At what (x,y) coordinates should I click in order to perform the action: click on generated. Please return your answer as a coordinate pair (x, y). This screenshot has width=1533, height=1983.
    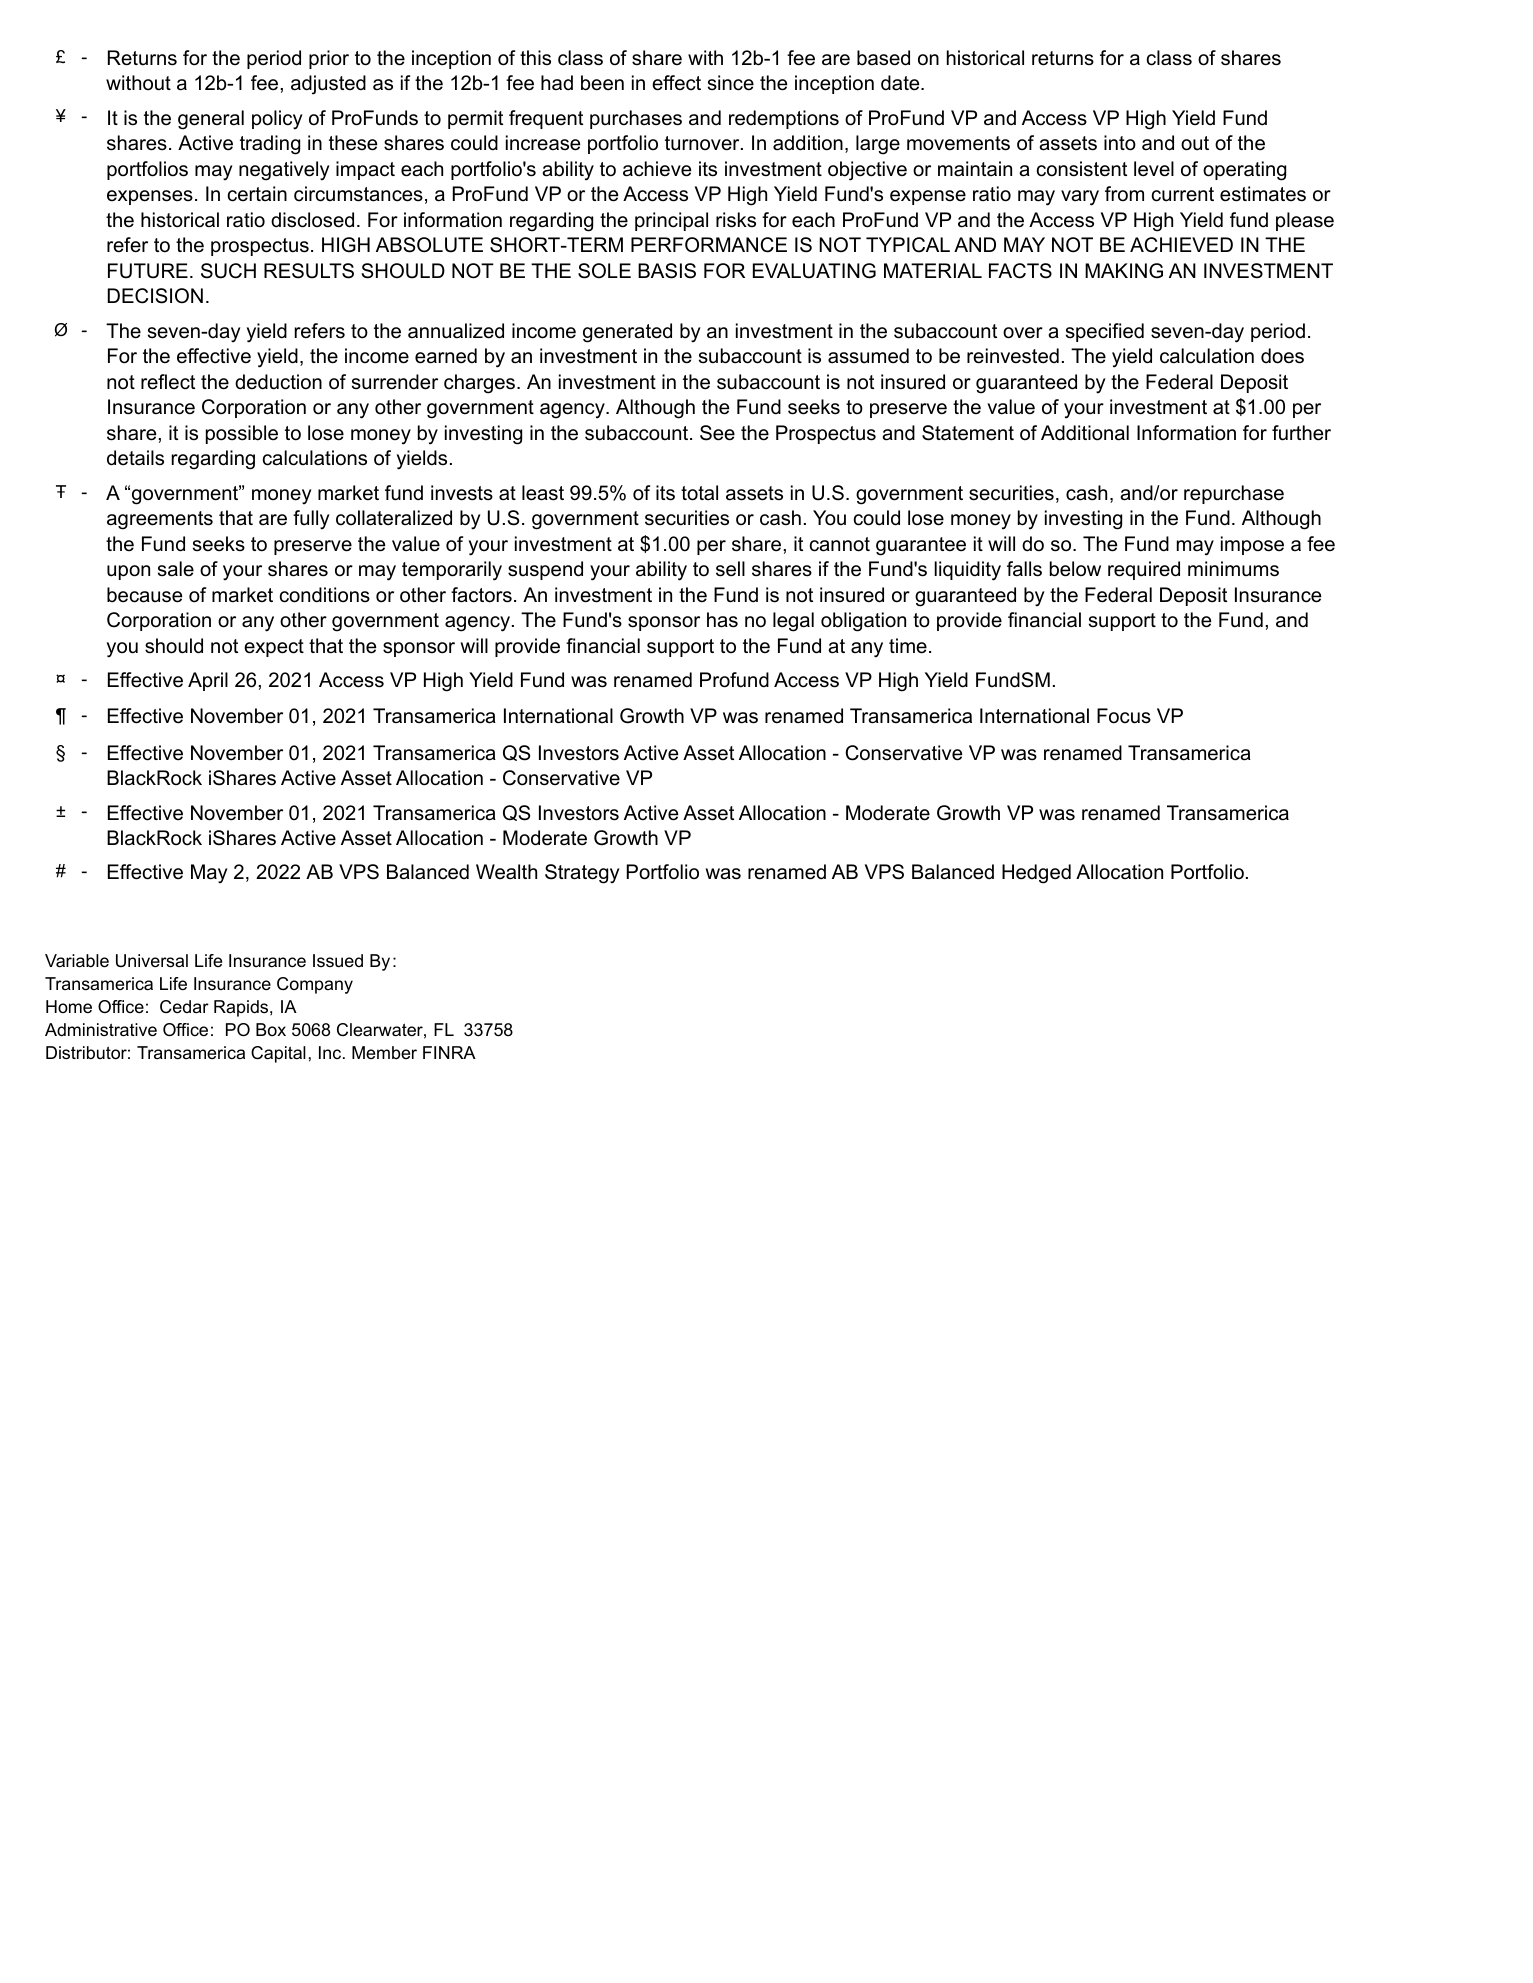
    Looking at the image, I should click on (627, 333).
